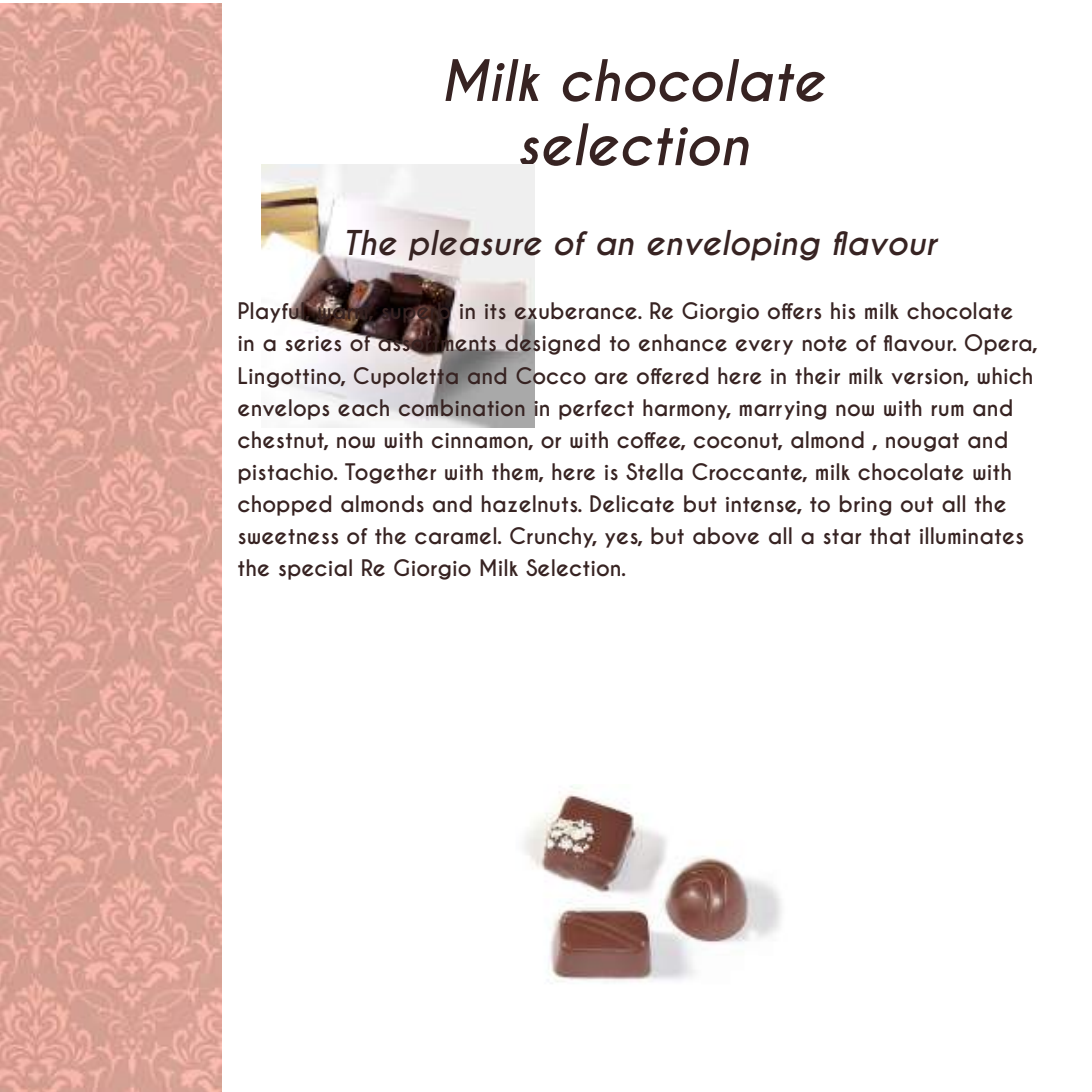 This screenshot has height=1092, width=1092. What do you see at coordinates (928, 377) in the screenshot?
I see `version` at bounding box center [928, 377].
